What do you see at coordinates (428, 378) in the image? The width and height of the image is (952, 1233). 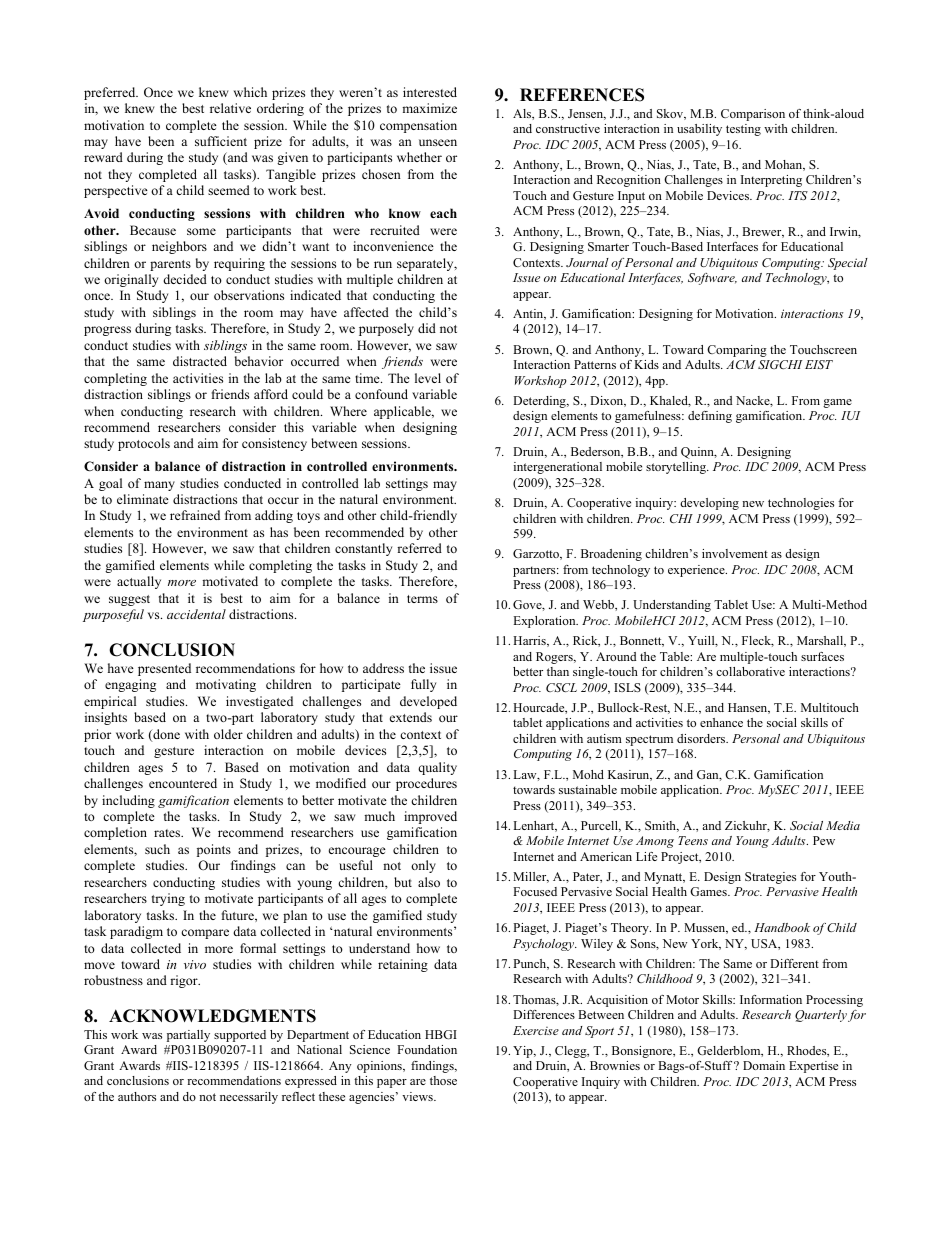 I see `level` at bounding box center [428, 378].
